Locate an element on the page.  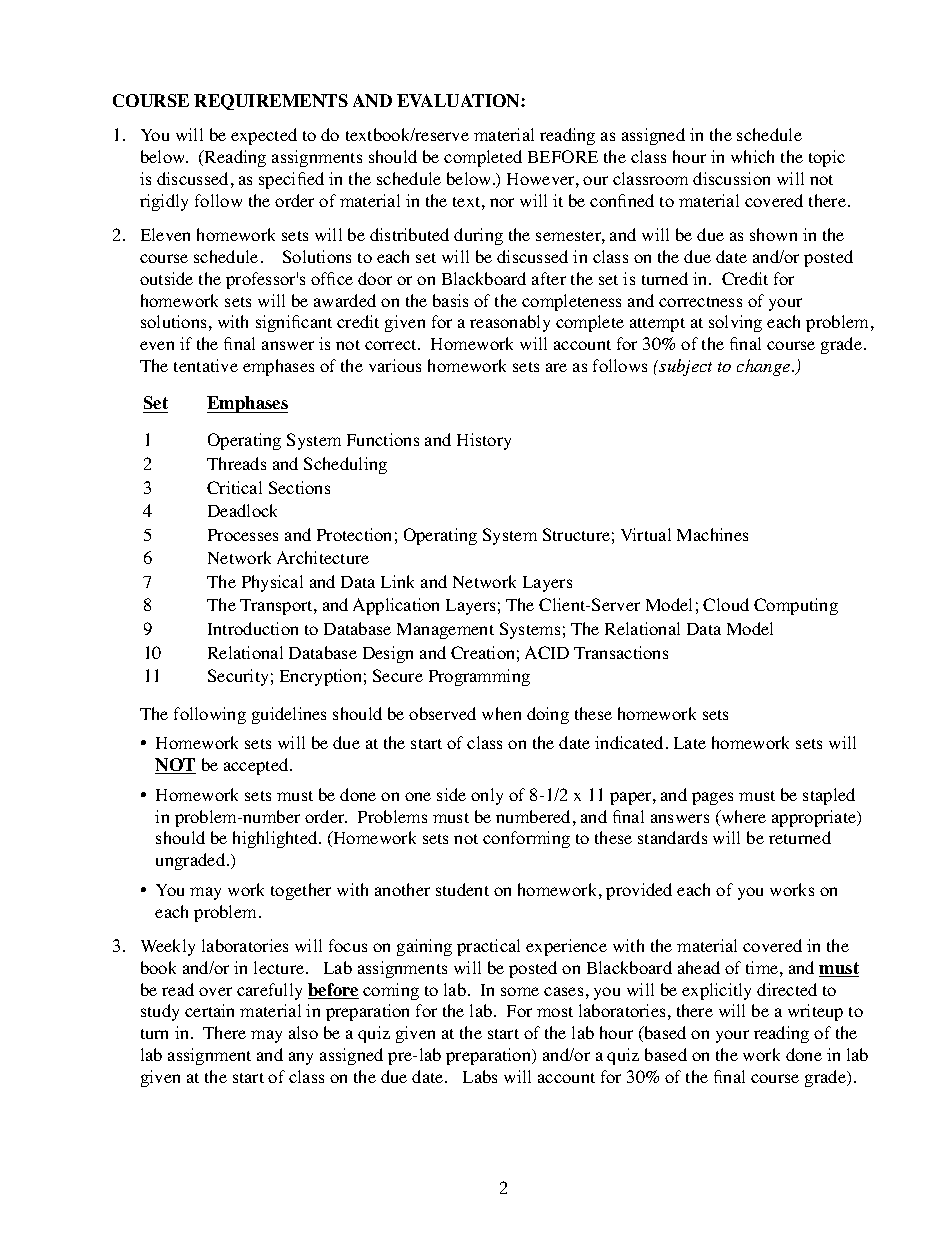
which is located at coordinates (752, 156).
